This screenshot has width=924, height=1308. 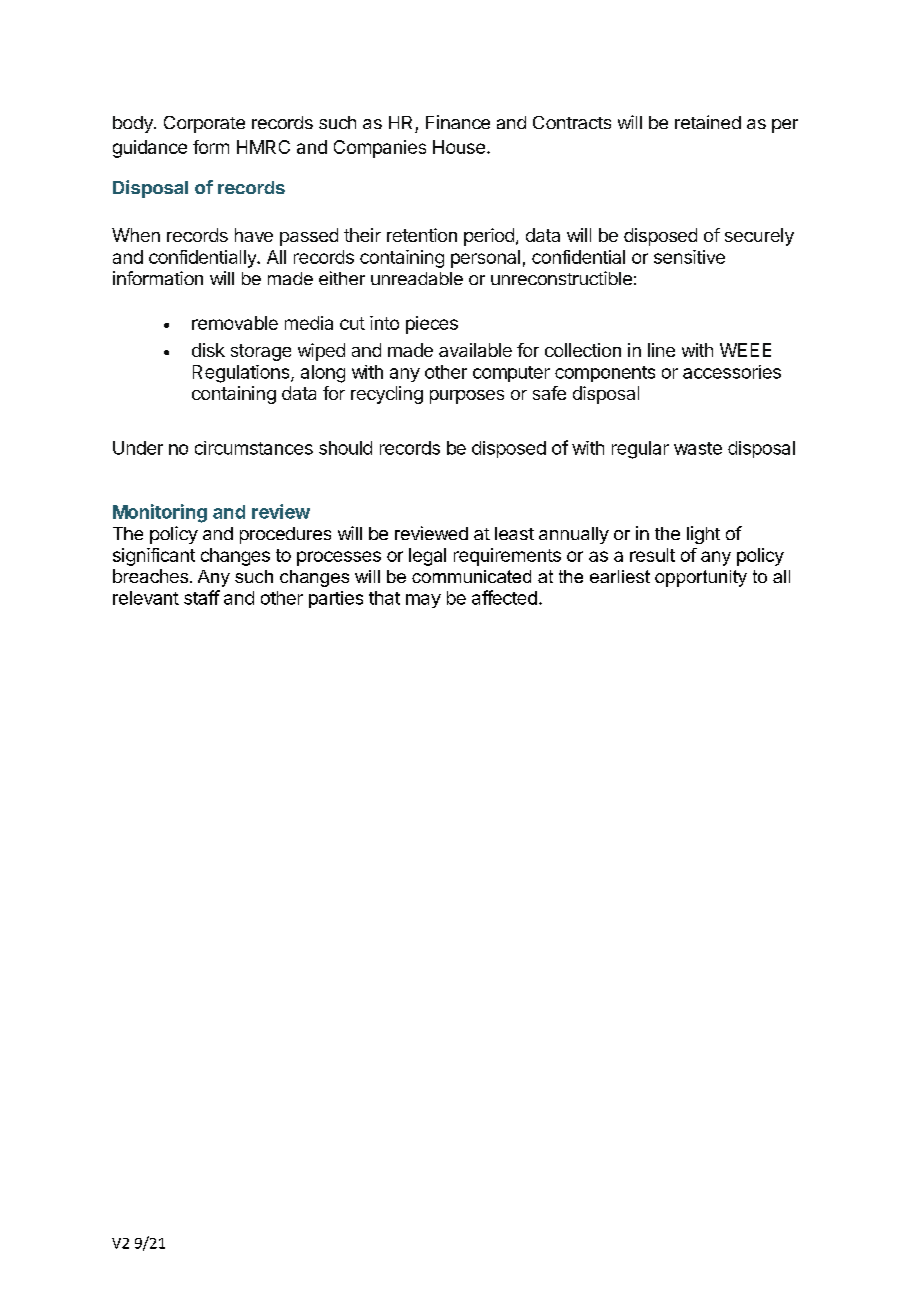 What do you see at coordinates (202, 597) in the screenshot?
I see `staff` at bounding box center [202, 597].
